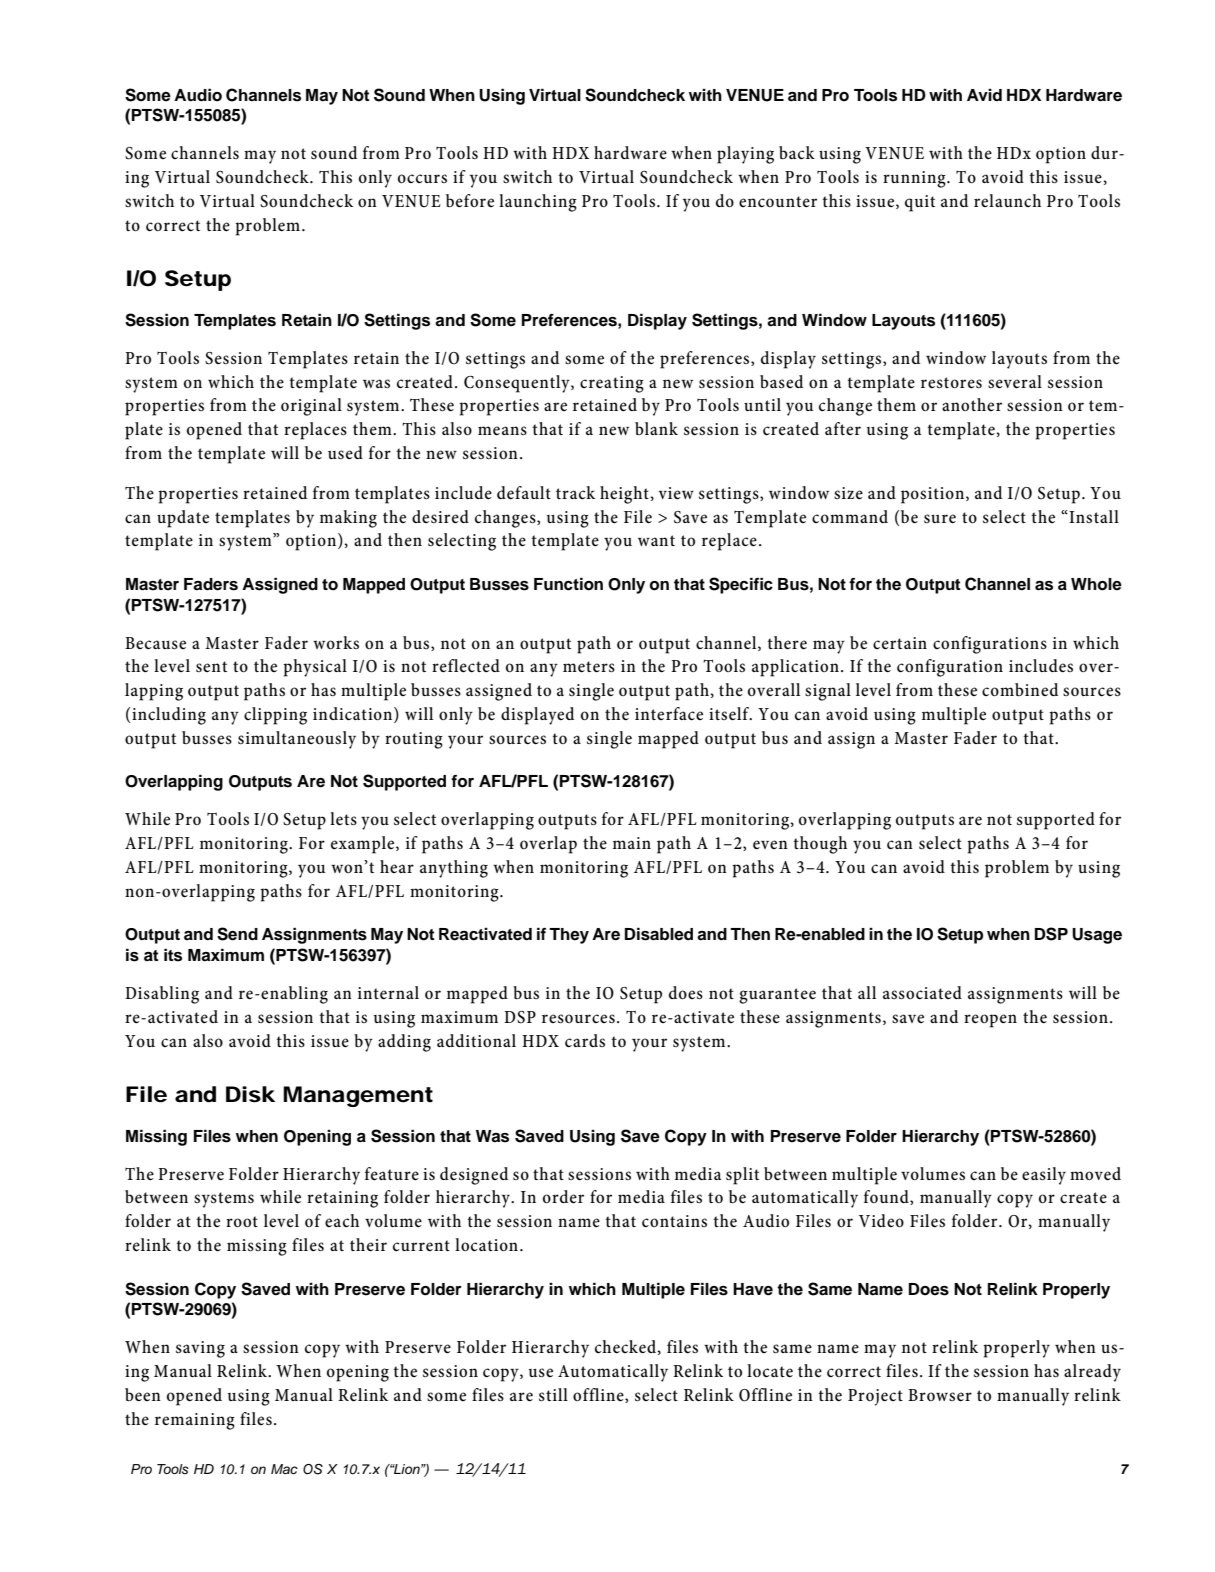  I want to click on Avid, so click(984, 95).
